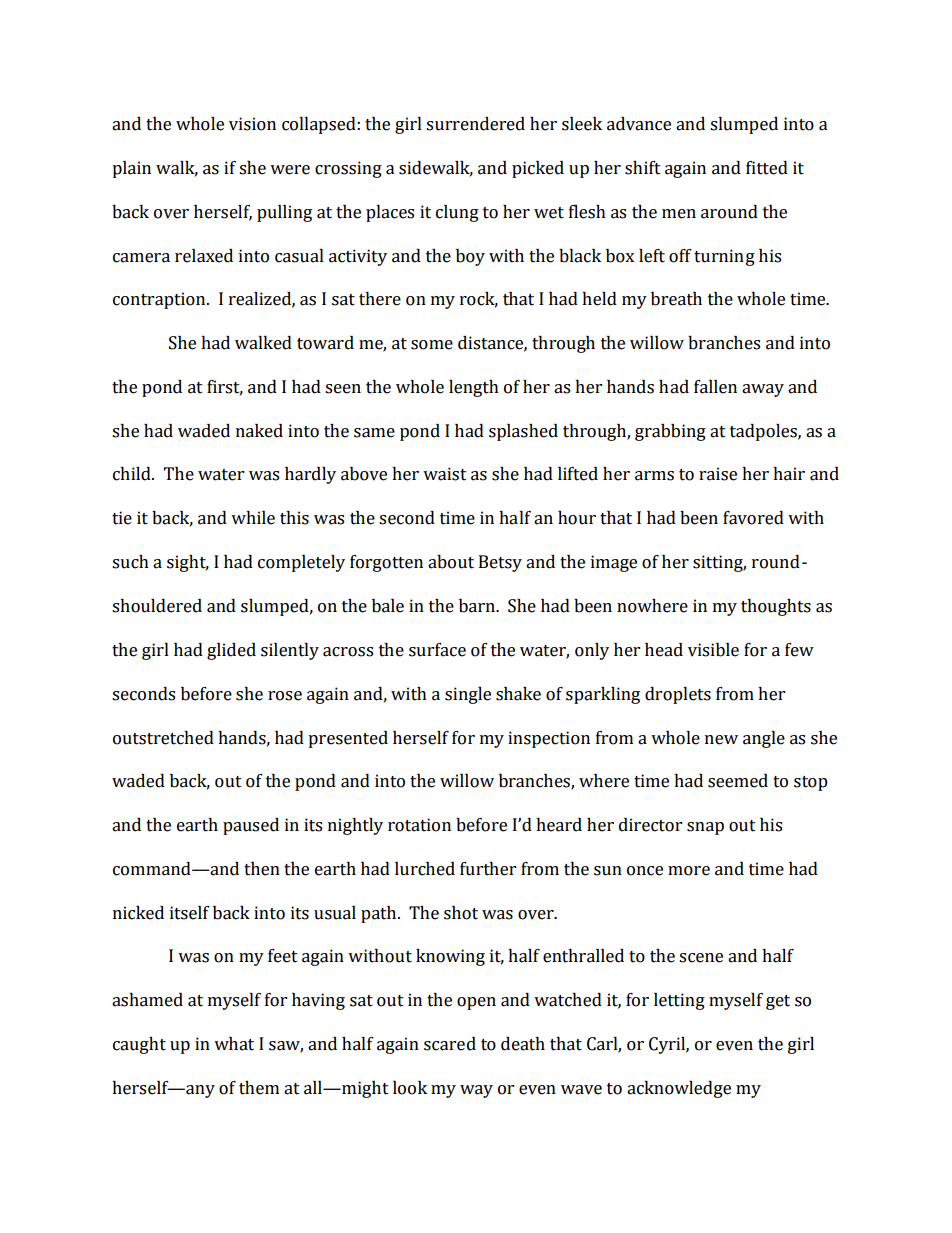 The image size is (952, 1233). What do you see at coordinates (432, 345) in the document?
I see `some` at bounding box center [432, 345].
